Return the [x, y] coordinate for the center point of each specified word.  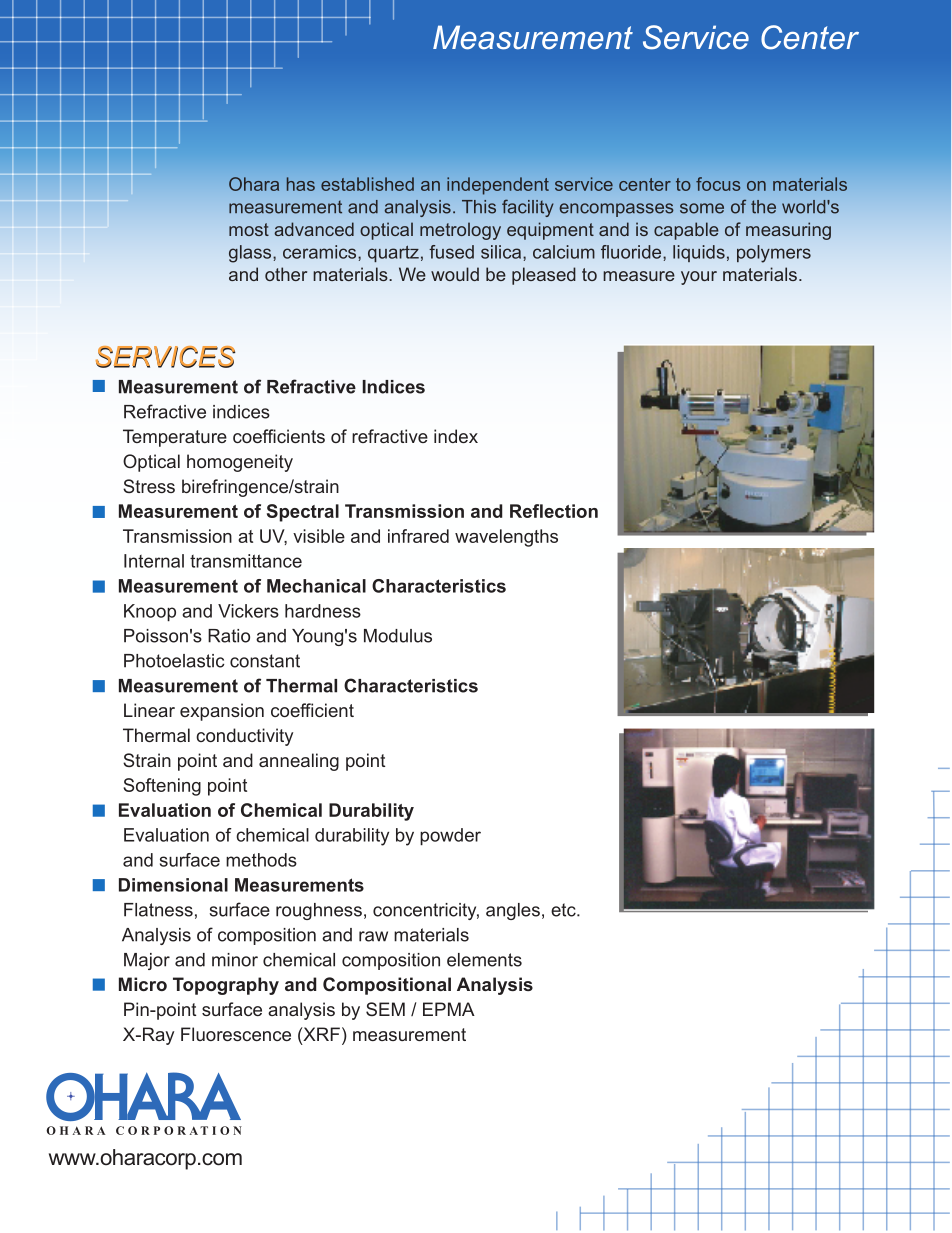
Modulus [398, 636]
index [456, 436]
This [479, 207]
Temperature [175, 438]
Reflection [554, 511]
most [249, 229]
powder [450, 837]
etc [564, 910]
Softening [162, 787]
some [702, 208]
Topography [226, 986]
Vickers [248, 611]
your [699, 278]
